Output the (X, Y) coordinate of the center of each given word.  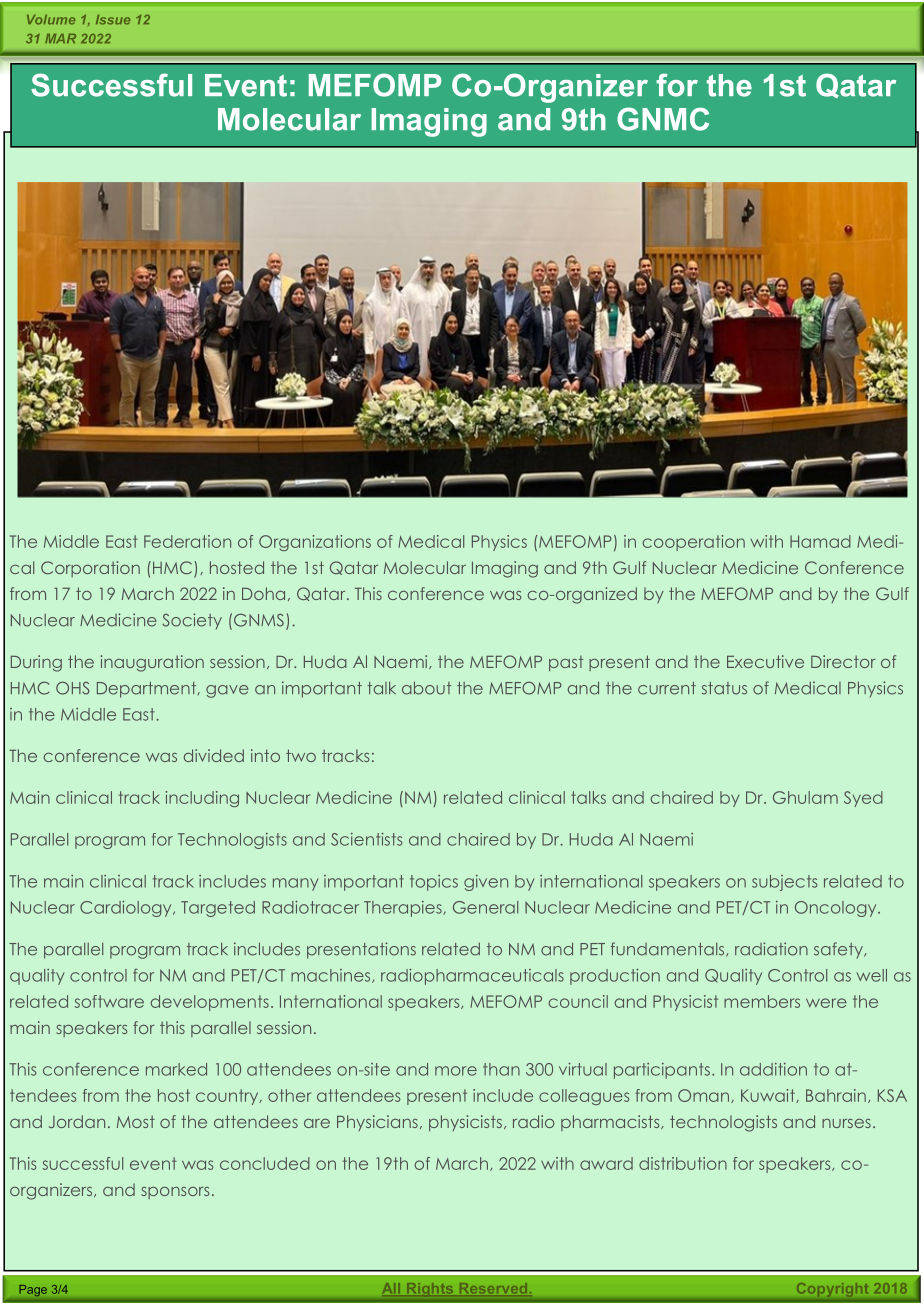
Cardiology (127, 909)
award (606, 1163)
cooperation (694, 543)
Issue (113, 20)
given (486, 883)
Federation (187, 541)
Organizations (315, 543)
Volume (51, 20)
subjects (784, 883)
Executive (765, 661)
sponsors (175, 1193)
